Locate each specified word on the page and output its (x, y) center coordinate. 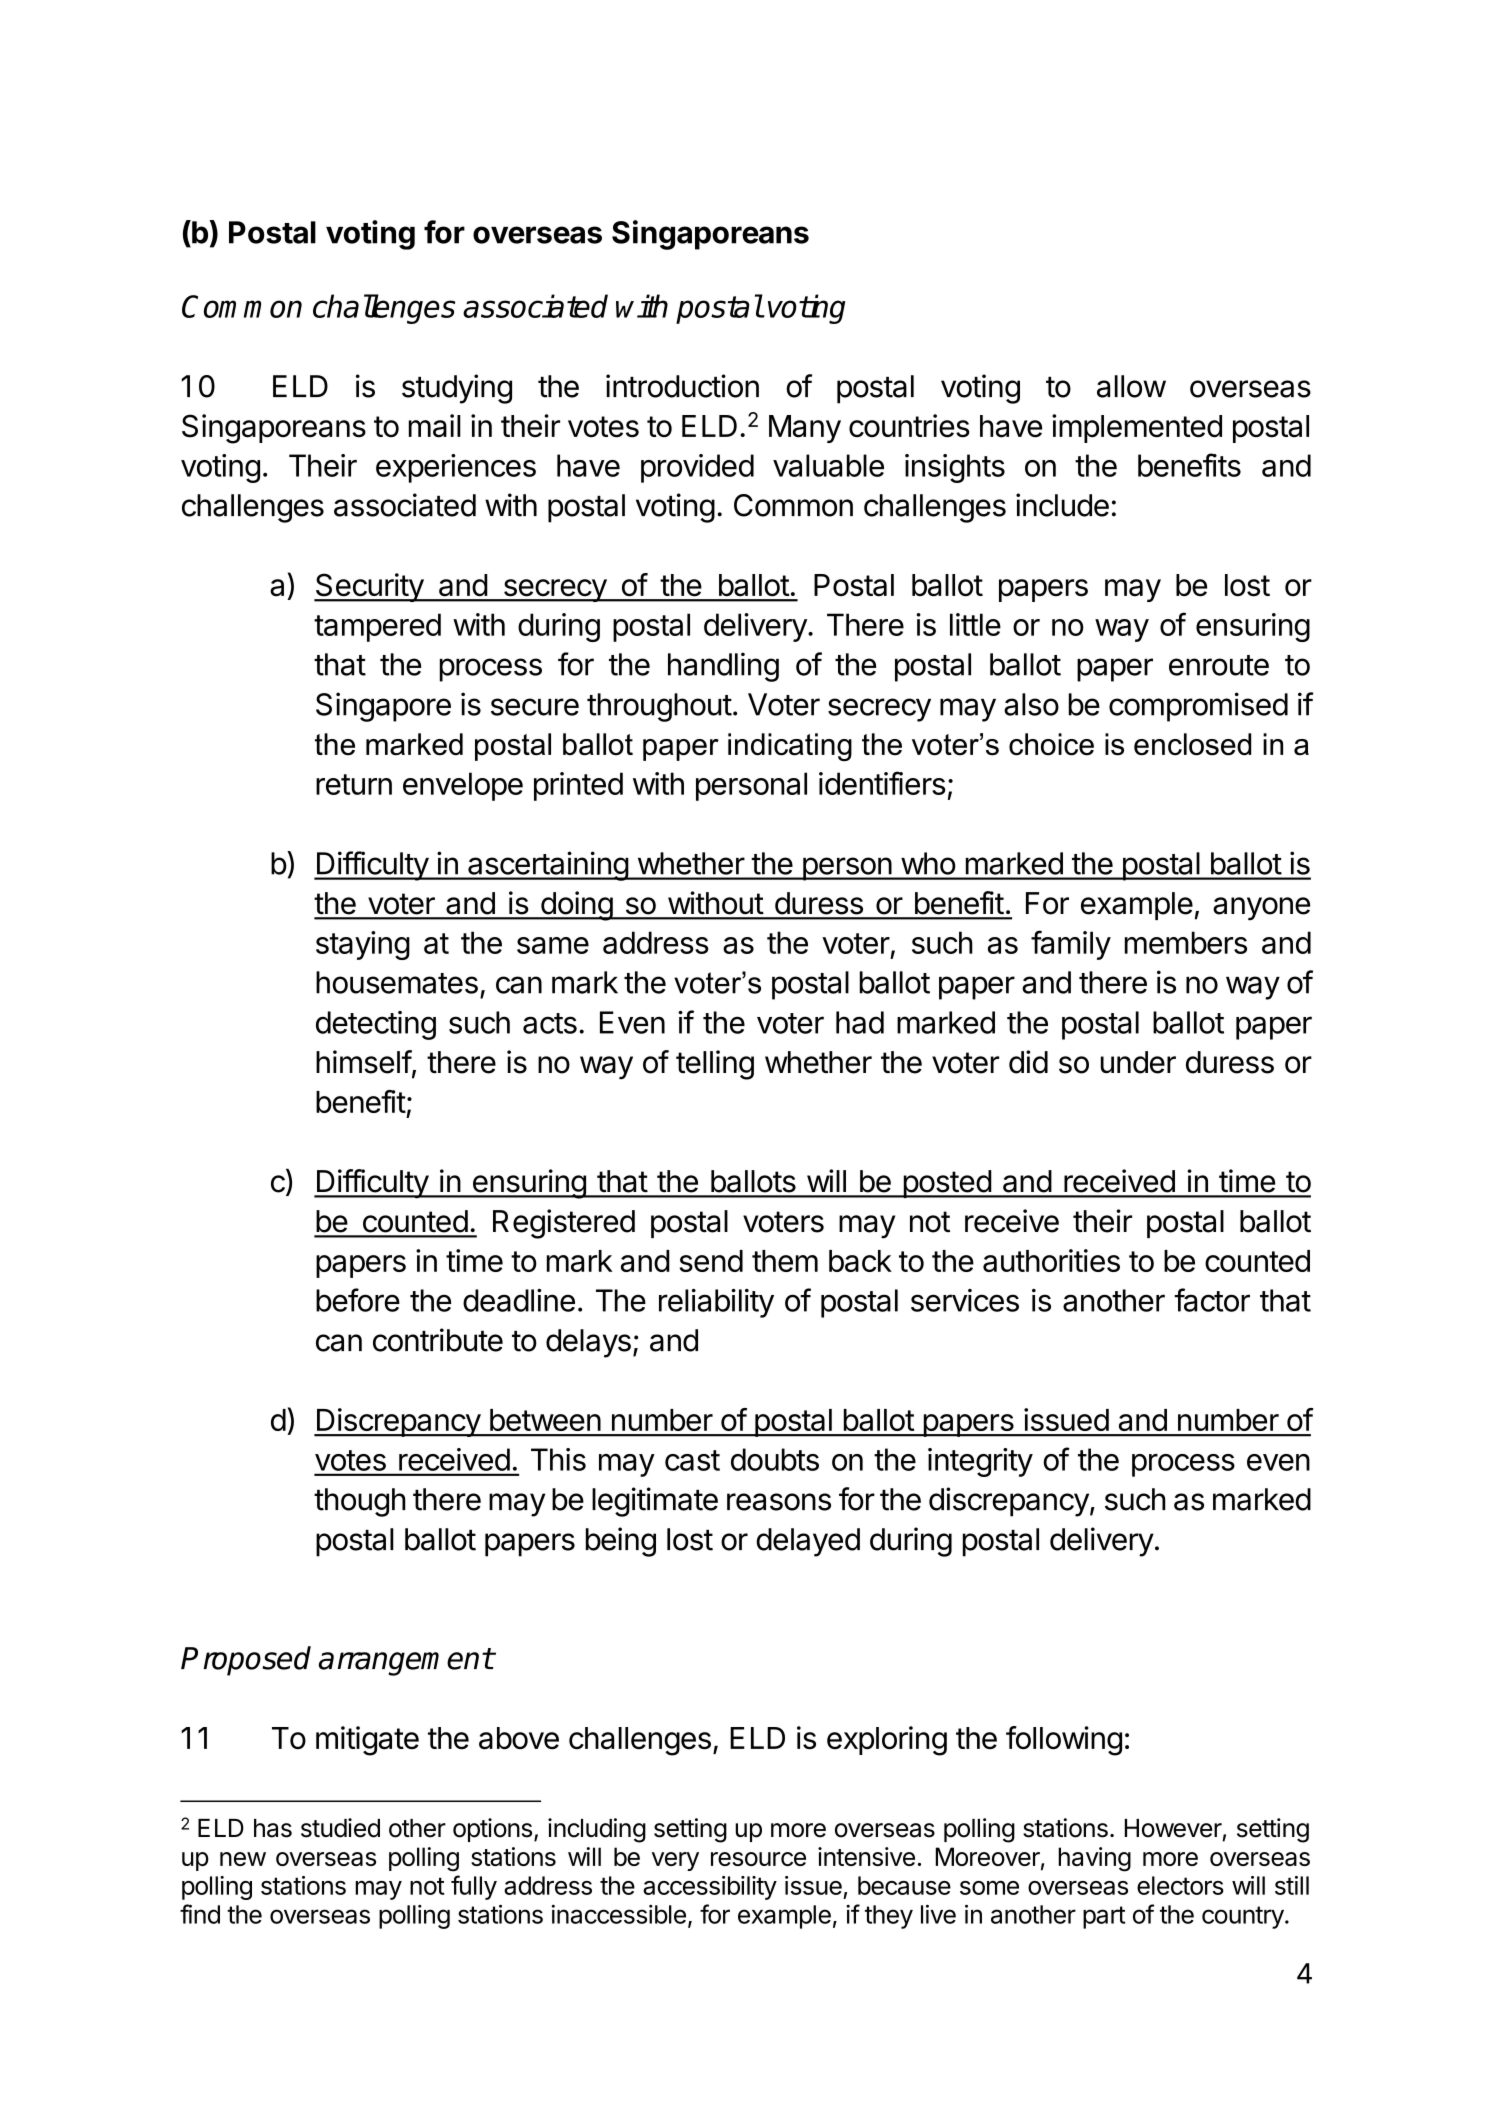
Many (805, 429)
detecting (376, 1025)
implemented (1137, 428)
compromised (1198, 707)
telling (715, 1065)
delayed (808, 1542)
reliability (716, 1303)
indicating (790, 747)
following (1064, 1741)
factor (1212, 1300)
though (360, 1502)
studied (340, 1828)
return (354, 784)
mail (435, 426)
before (358, 1300)
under (1138, 1062)
